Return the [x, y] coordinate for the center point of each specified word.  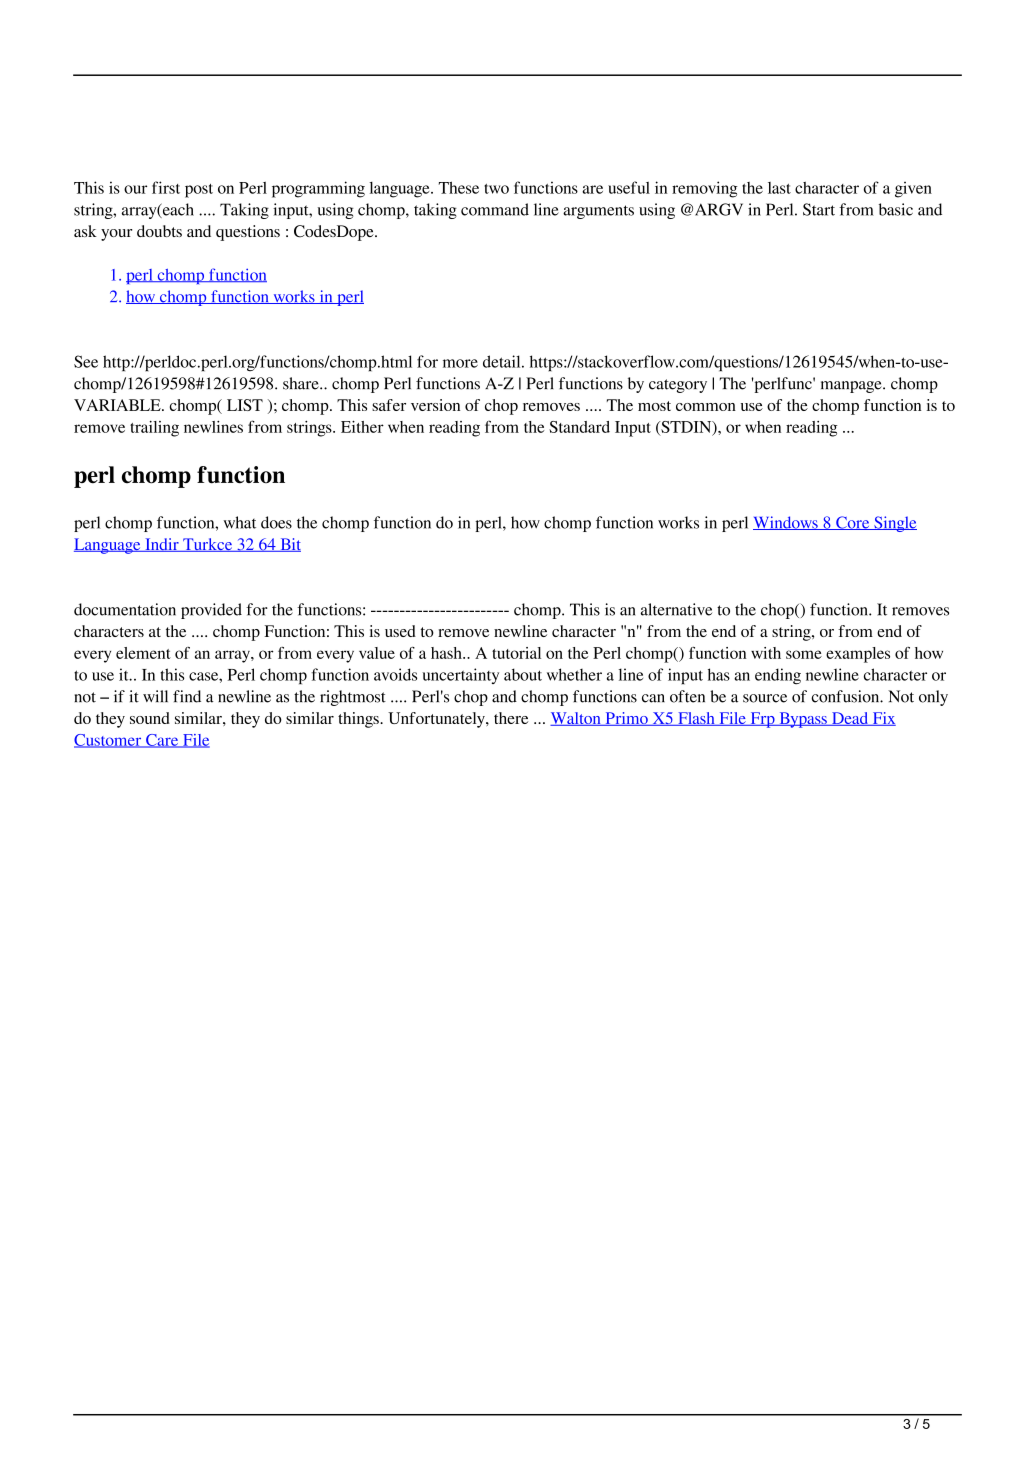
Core [853, 523]
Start [819, 209]
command [495, 209]
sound [150, 718]
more [460, 363]
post [199, 191]
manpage [852, 387]
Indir [162, 545]
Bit [289, 545]
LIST [245, 405]
